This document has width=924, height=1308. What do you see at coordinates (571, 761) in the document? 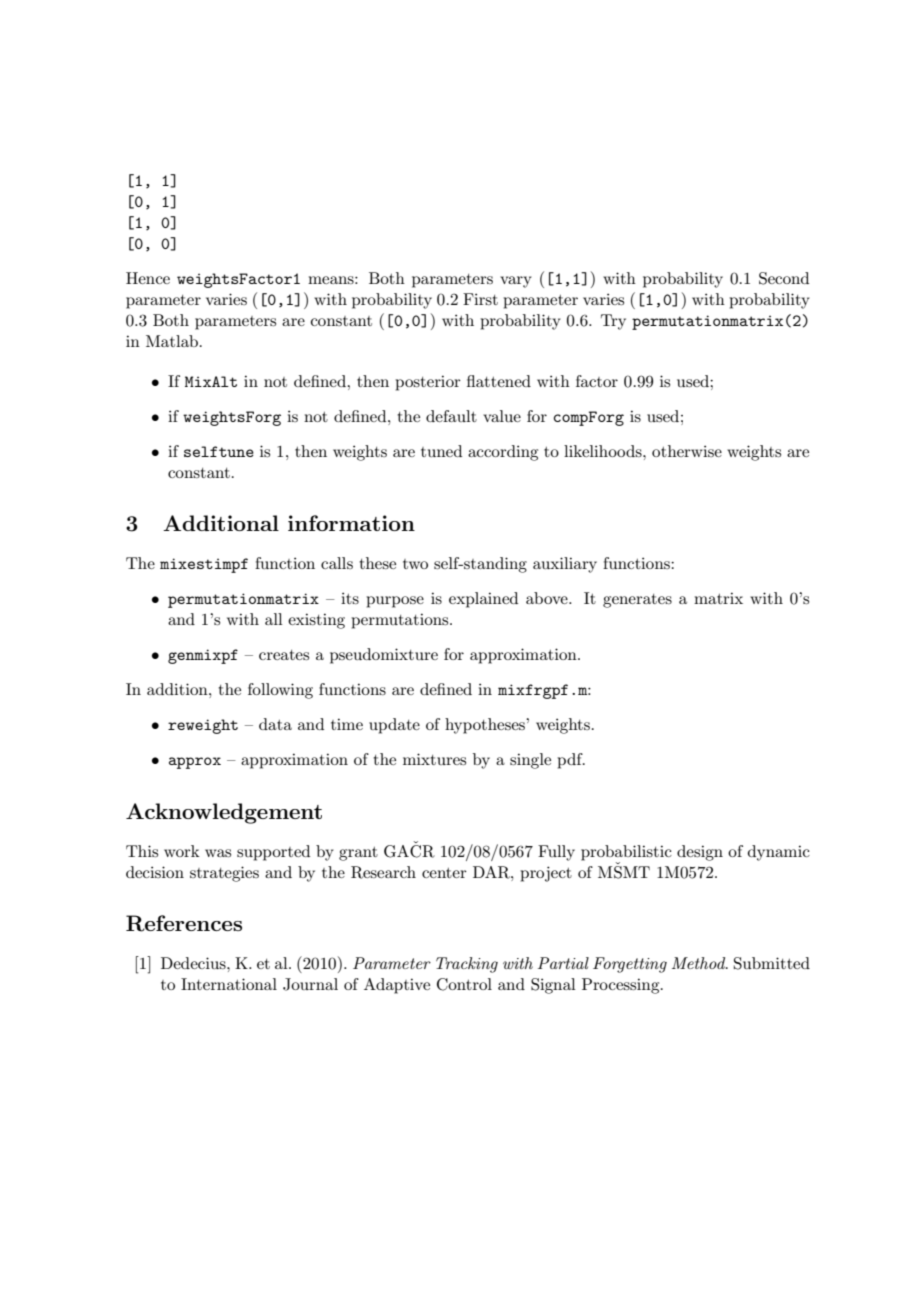
I see `pdf` at bounding box center [571, 761].
